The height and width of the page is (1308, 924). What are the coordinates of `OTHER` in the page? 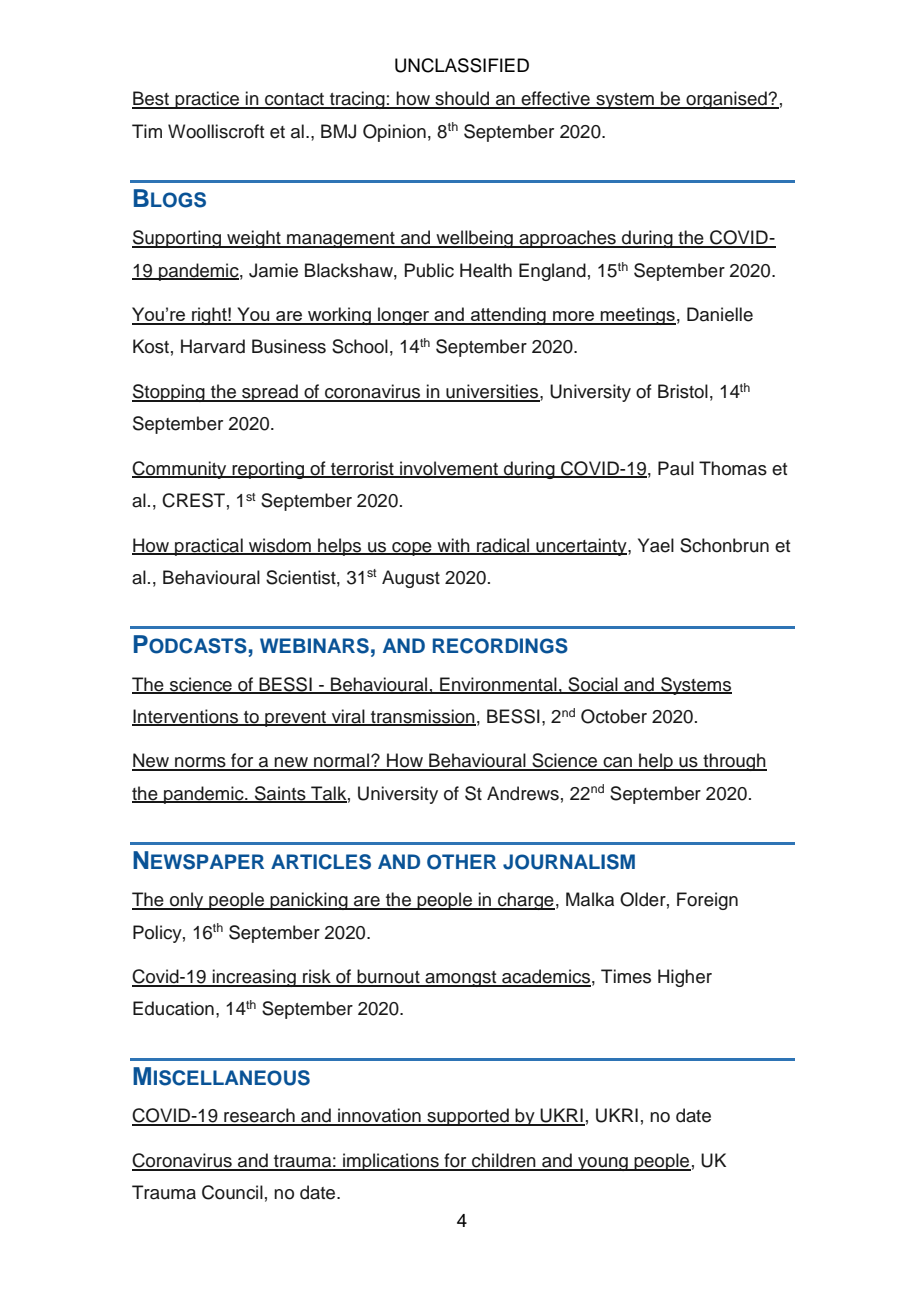 It's located at (461, 862).
